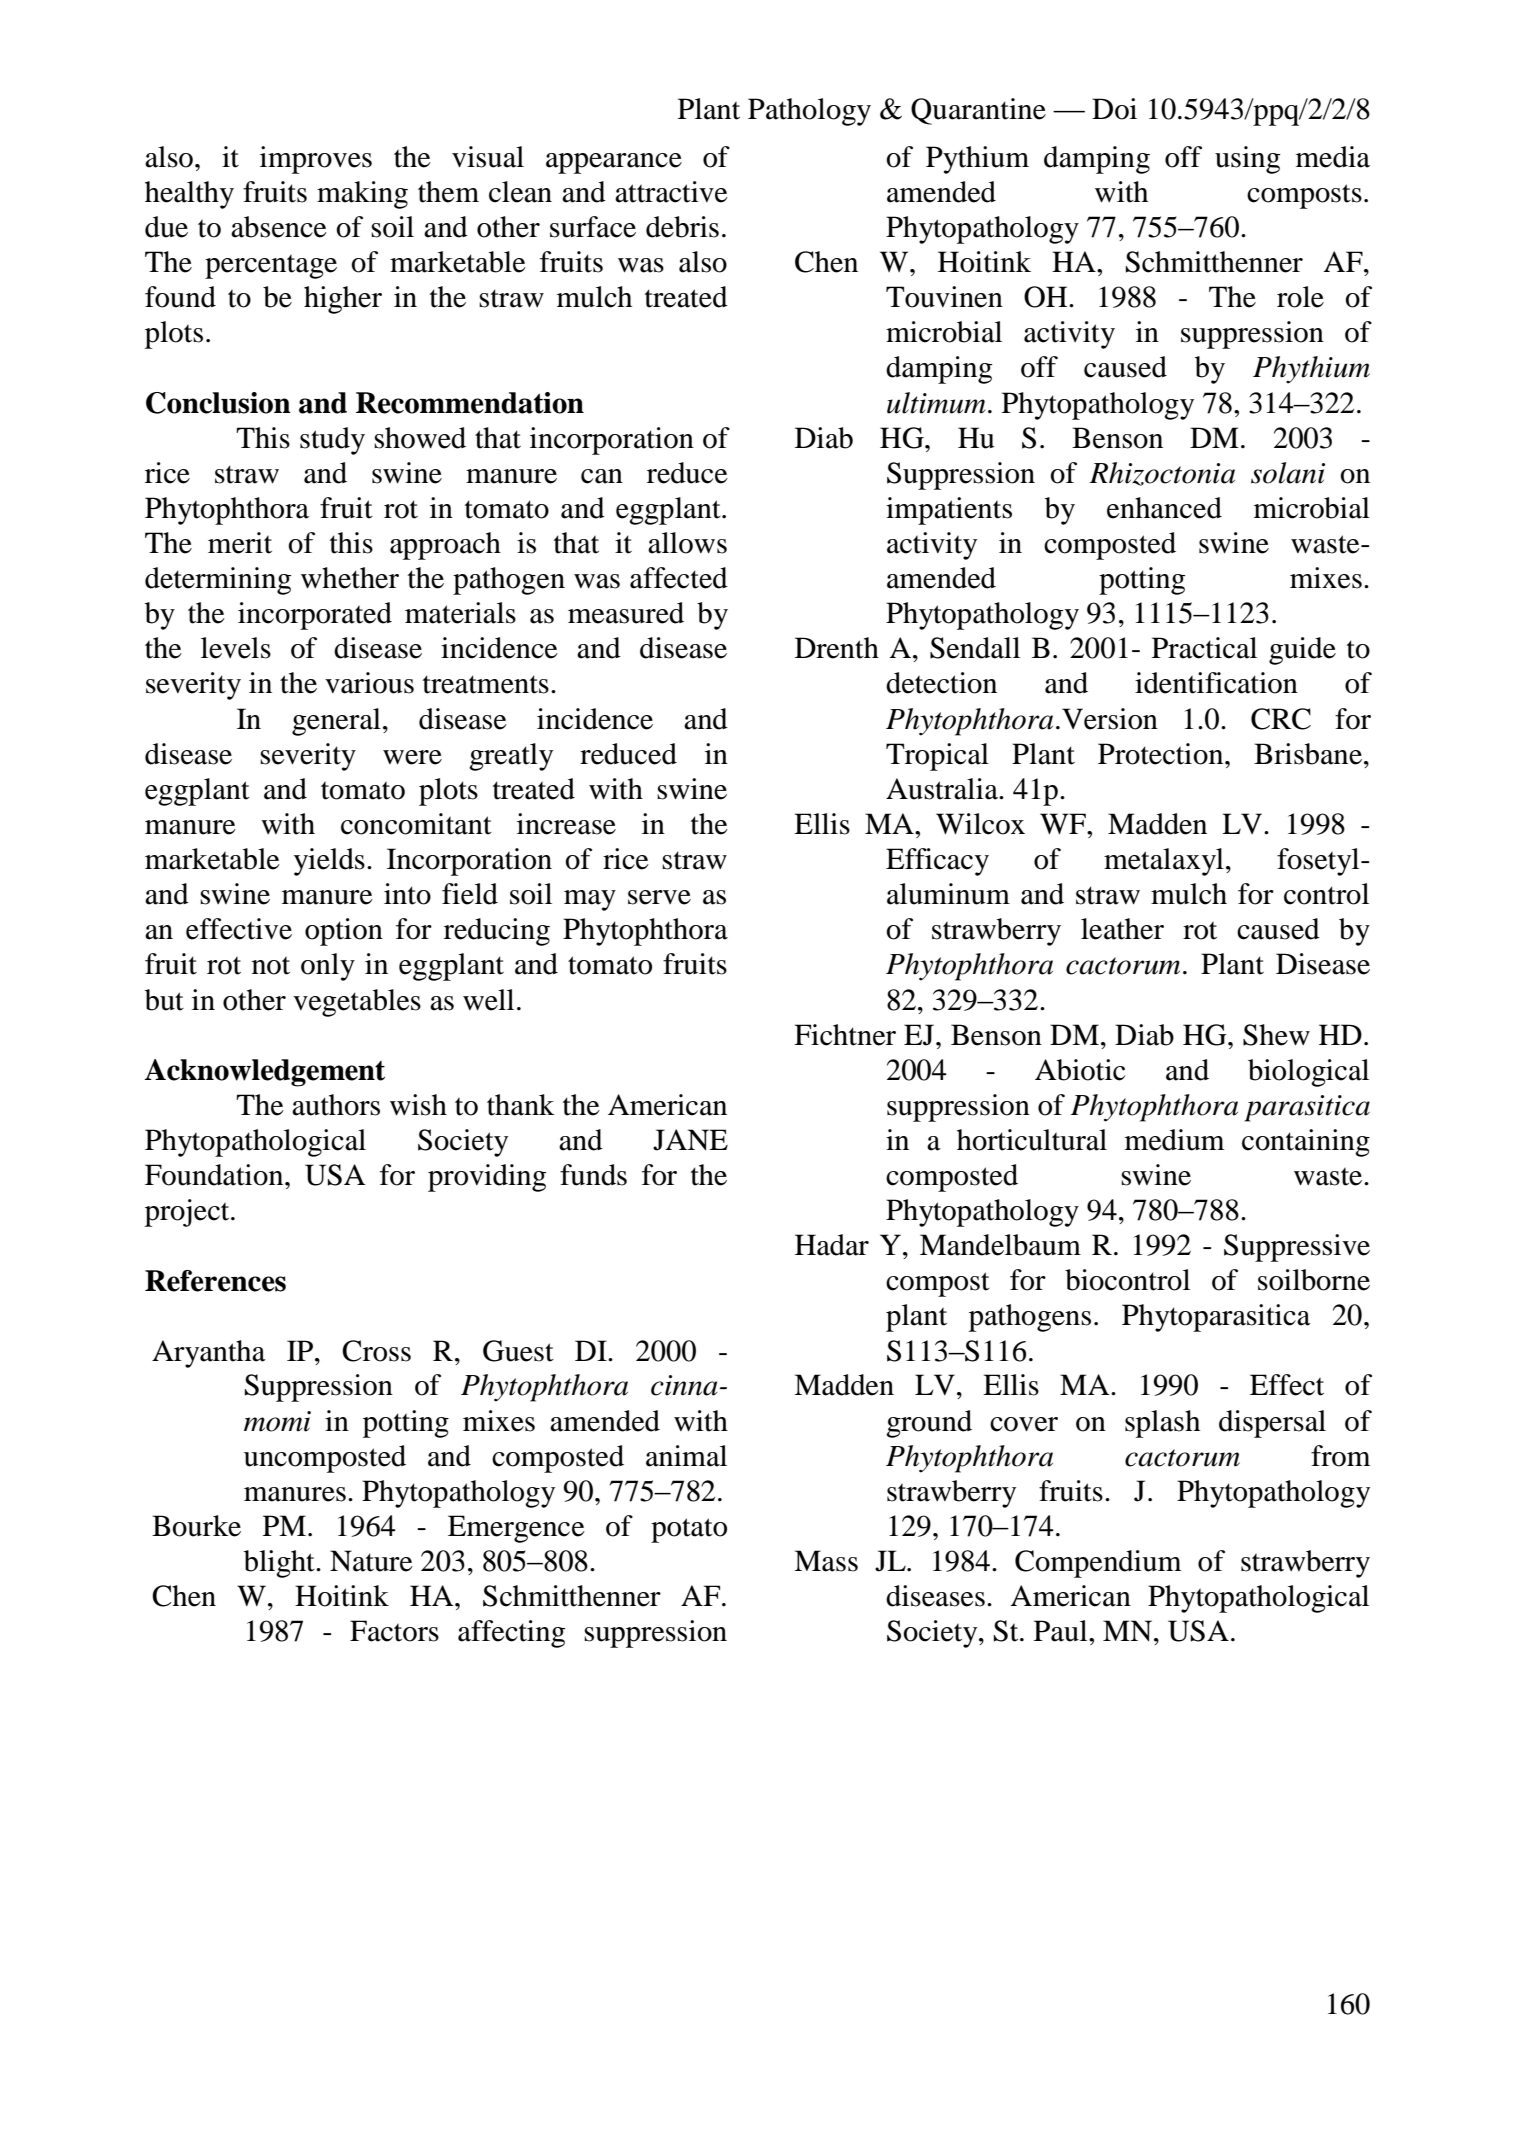 The width and height of the document is (1515, 2142). What do you see at coordinates (659, 897) in the document?
I see `serve` at bounding box center [659, 897].
